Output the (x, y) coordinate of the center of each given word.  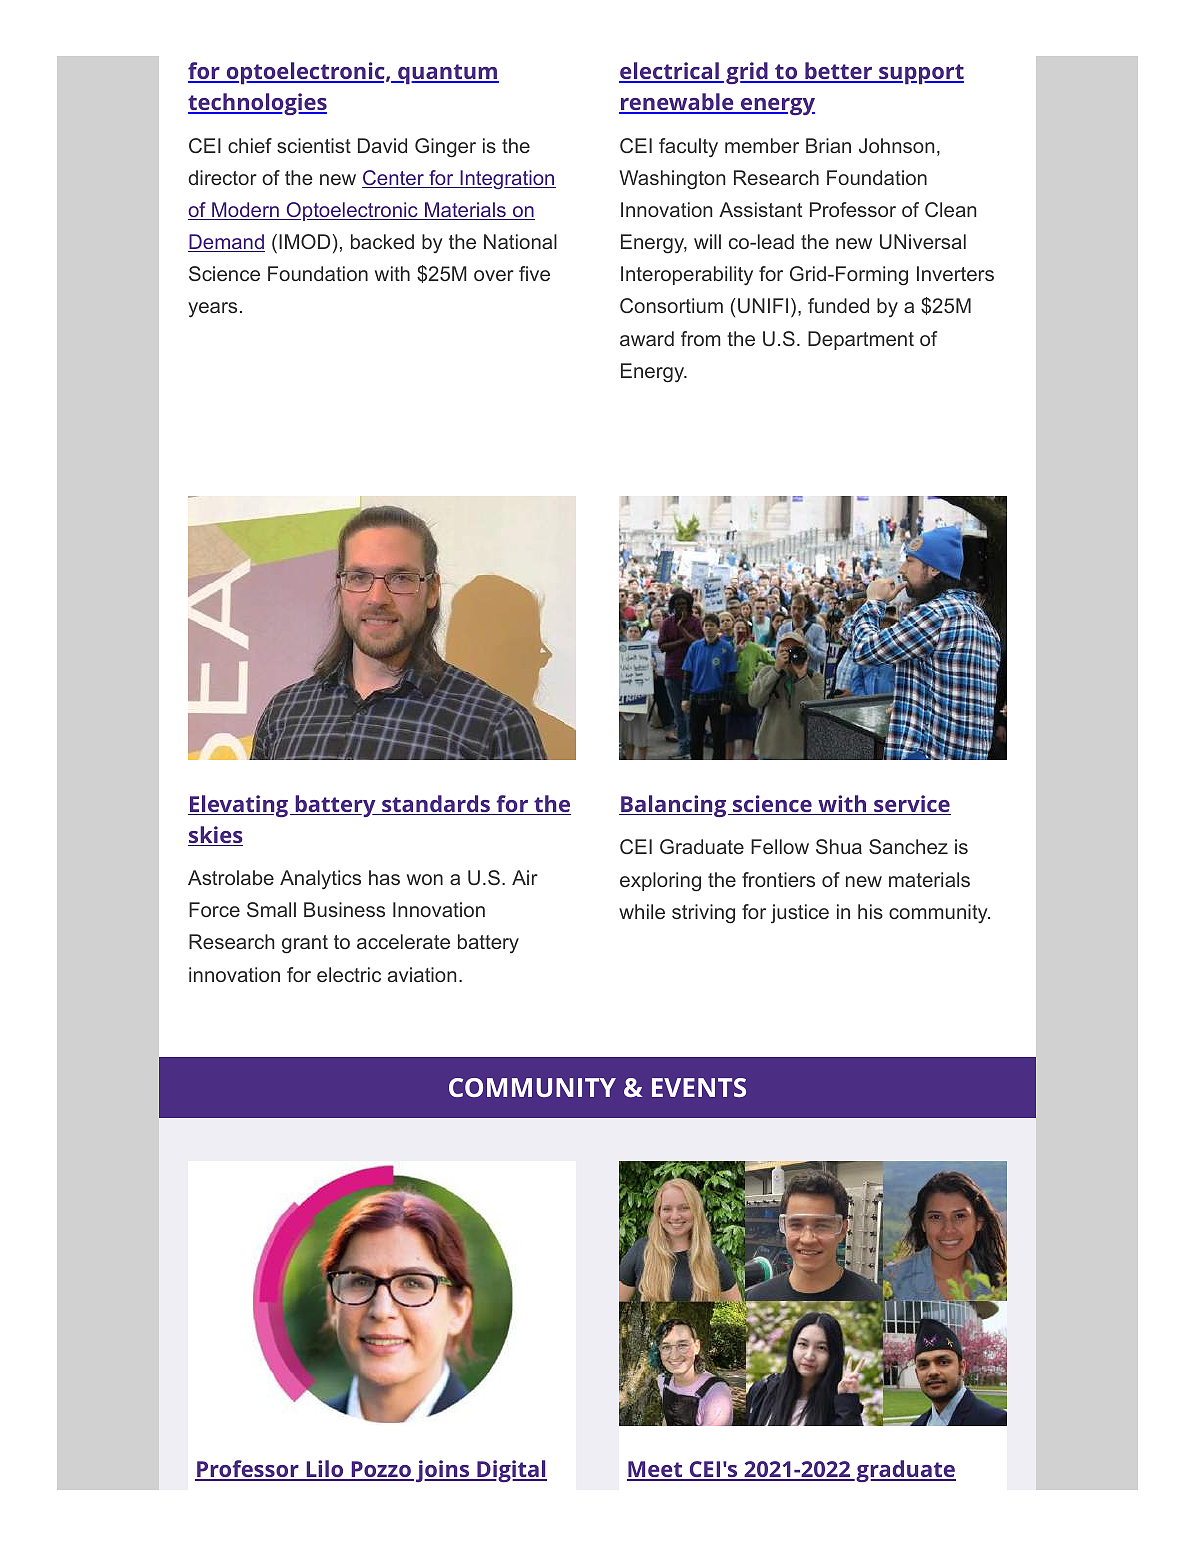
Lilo (325, 1470)
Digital (511, 1471)
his (870, 911)
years (212, 310)
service (911, 805)
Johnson (896, 145)
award (647, 338)
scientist (314, 145)
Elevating (238, 806)
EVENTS (699, 1087)
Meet (656, 1470)
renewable (677, 103)
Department (861, 340)
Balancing (674, 806)
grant (305, 944)
